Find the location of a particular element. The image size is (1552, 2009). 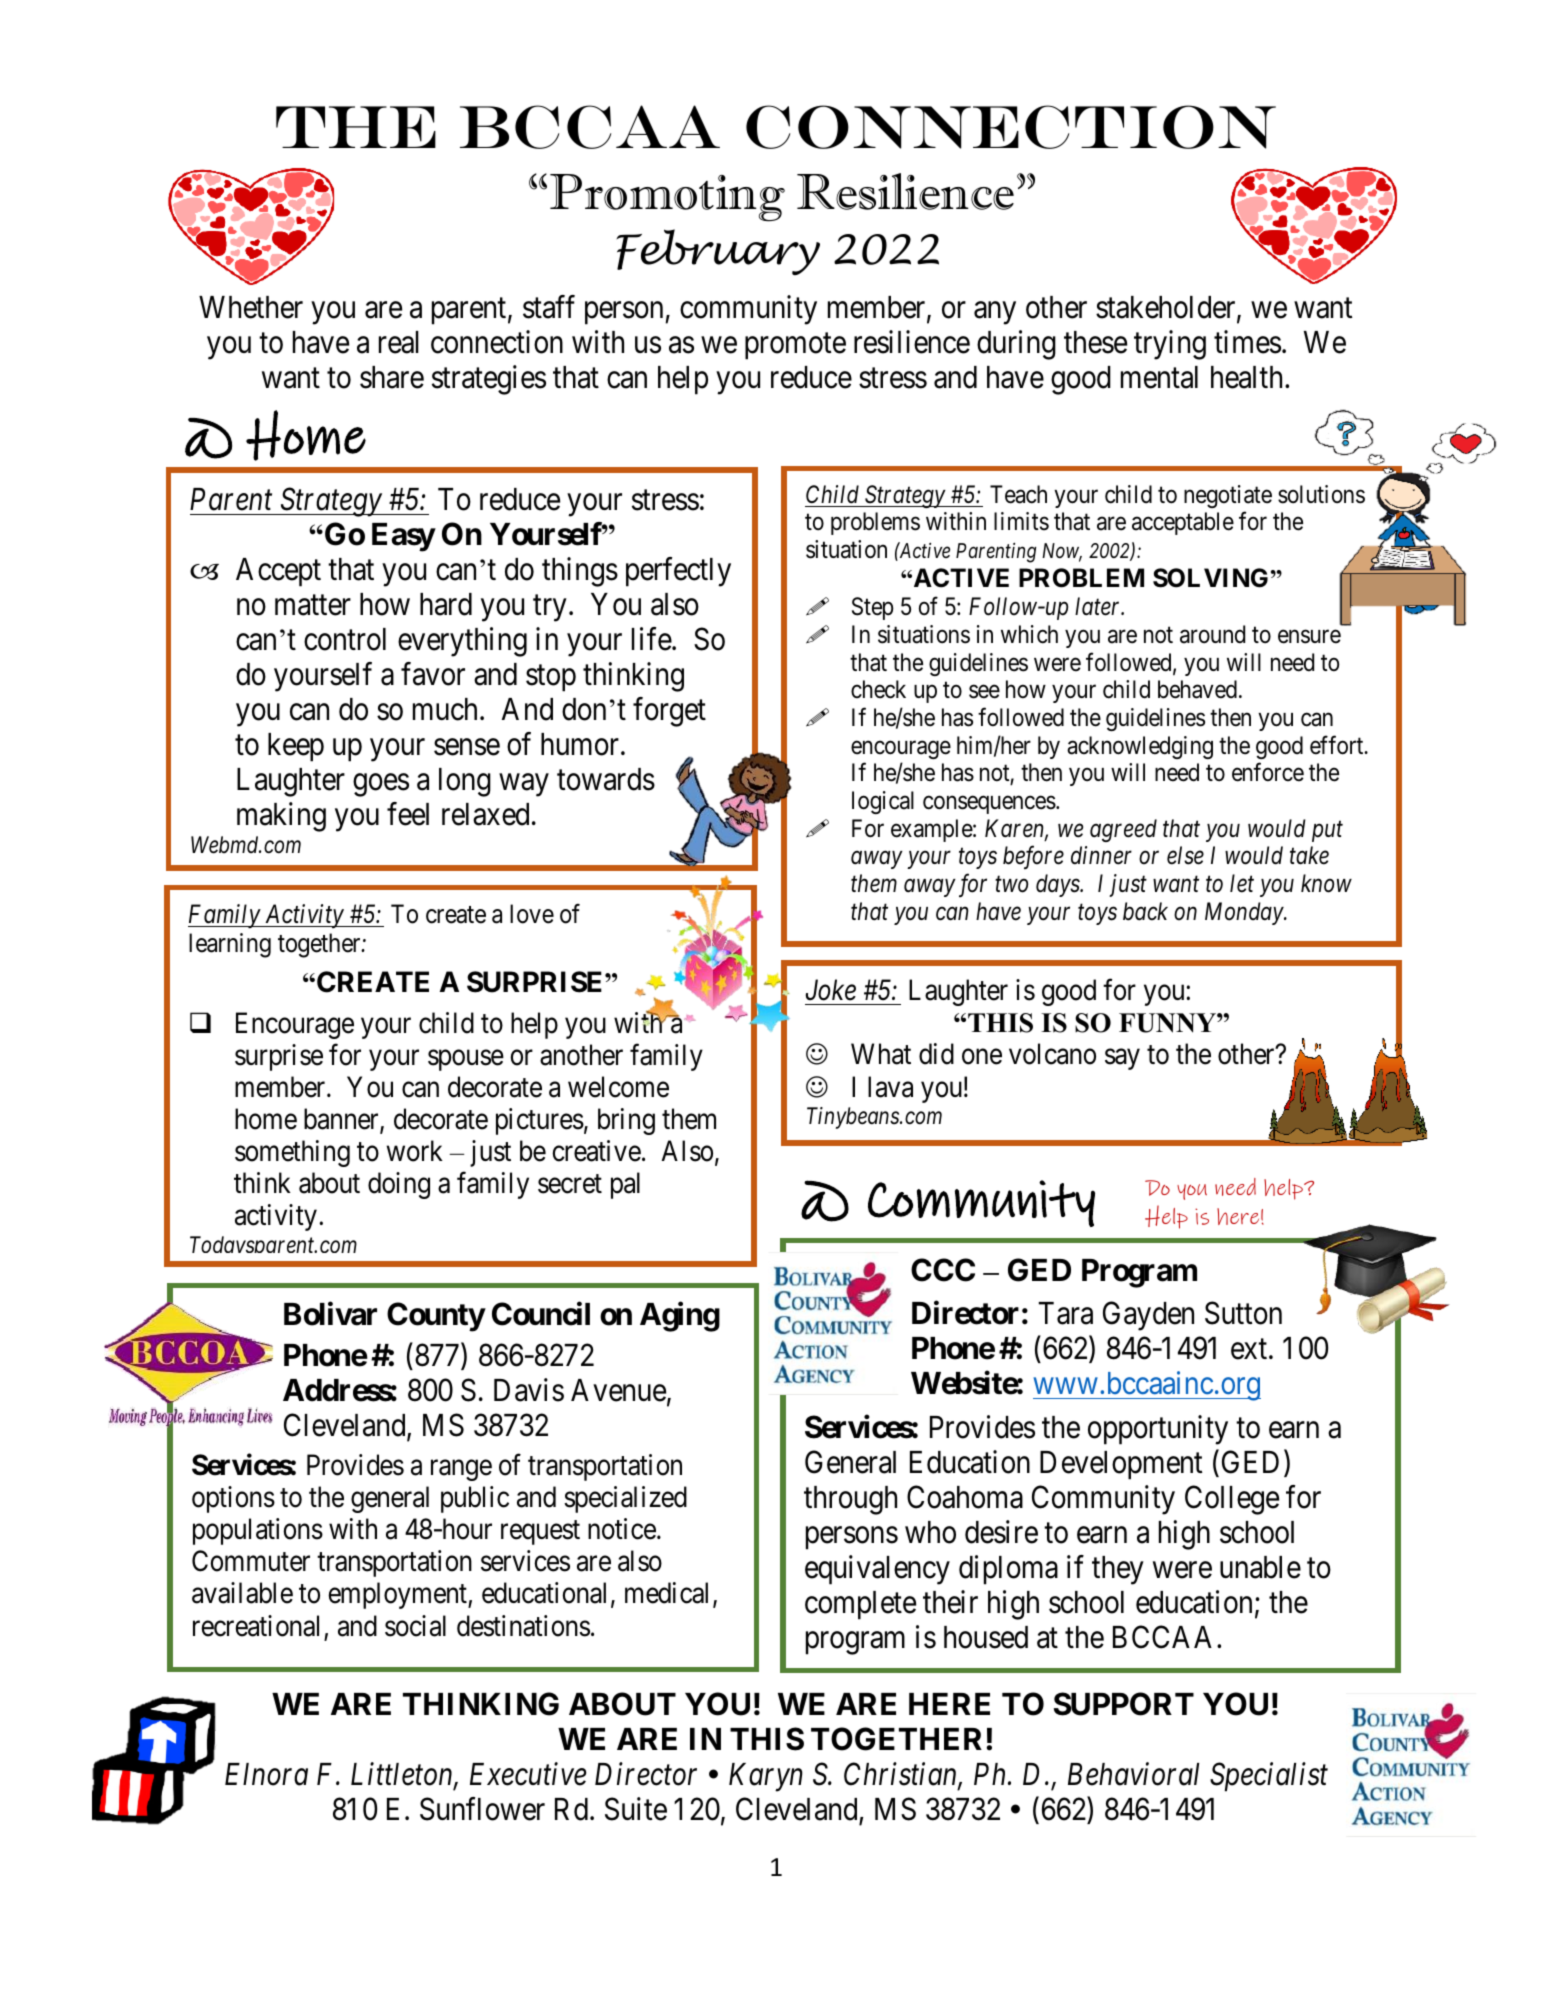

spouse is located at coordinates (466, 1060).
